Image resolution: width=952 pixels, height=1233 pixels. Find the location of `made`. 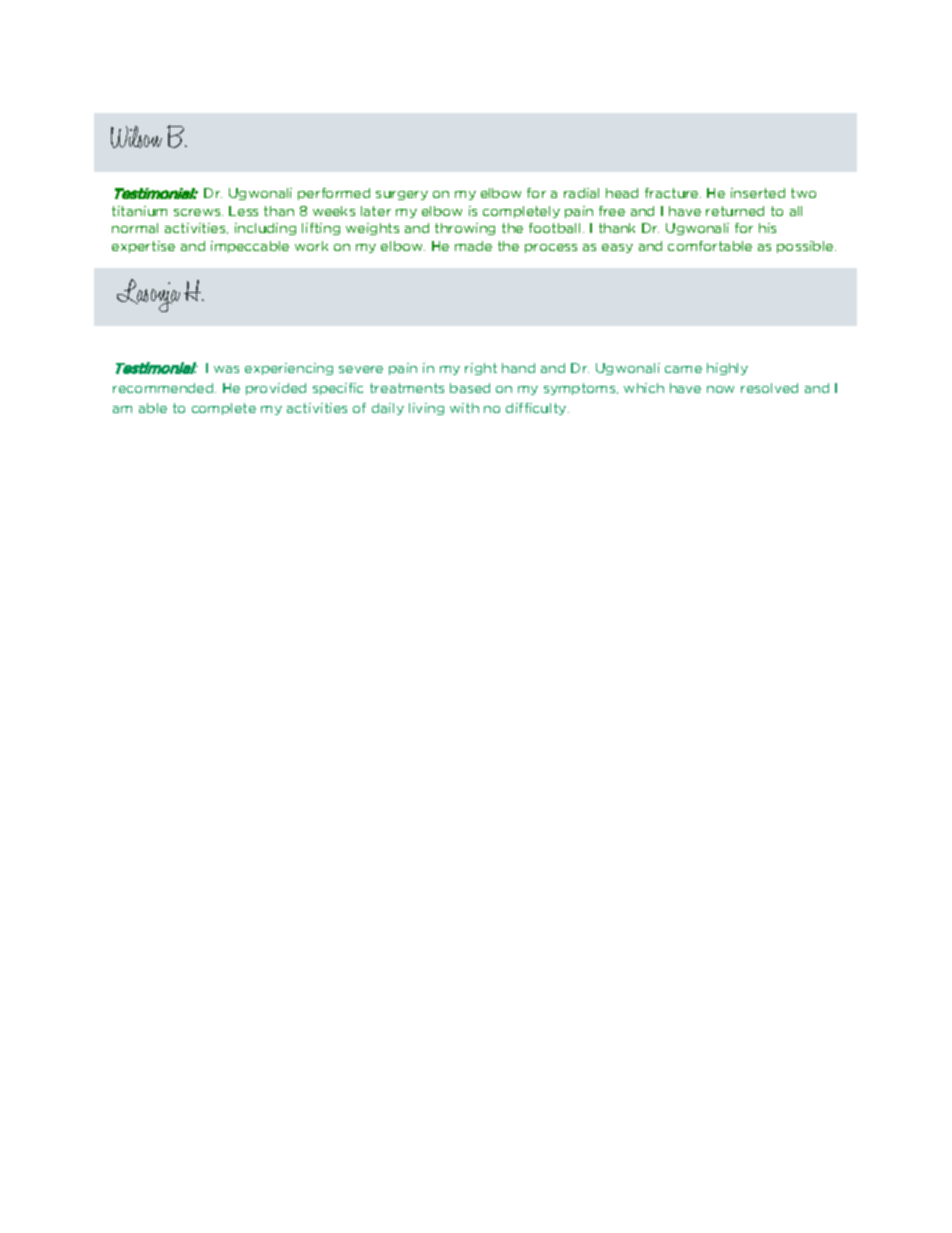

made is located at coordinates (473, 246).
